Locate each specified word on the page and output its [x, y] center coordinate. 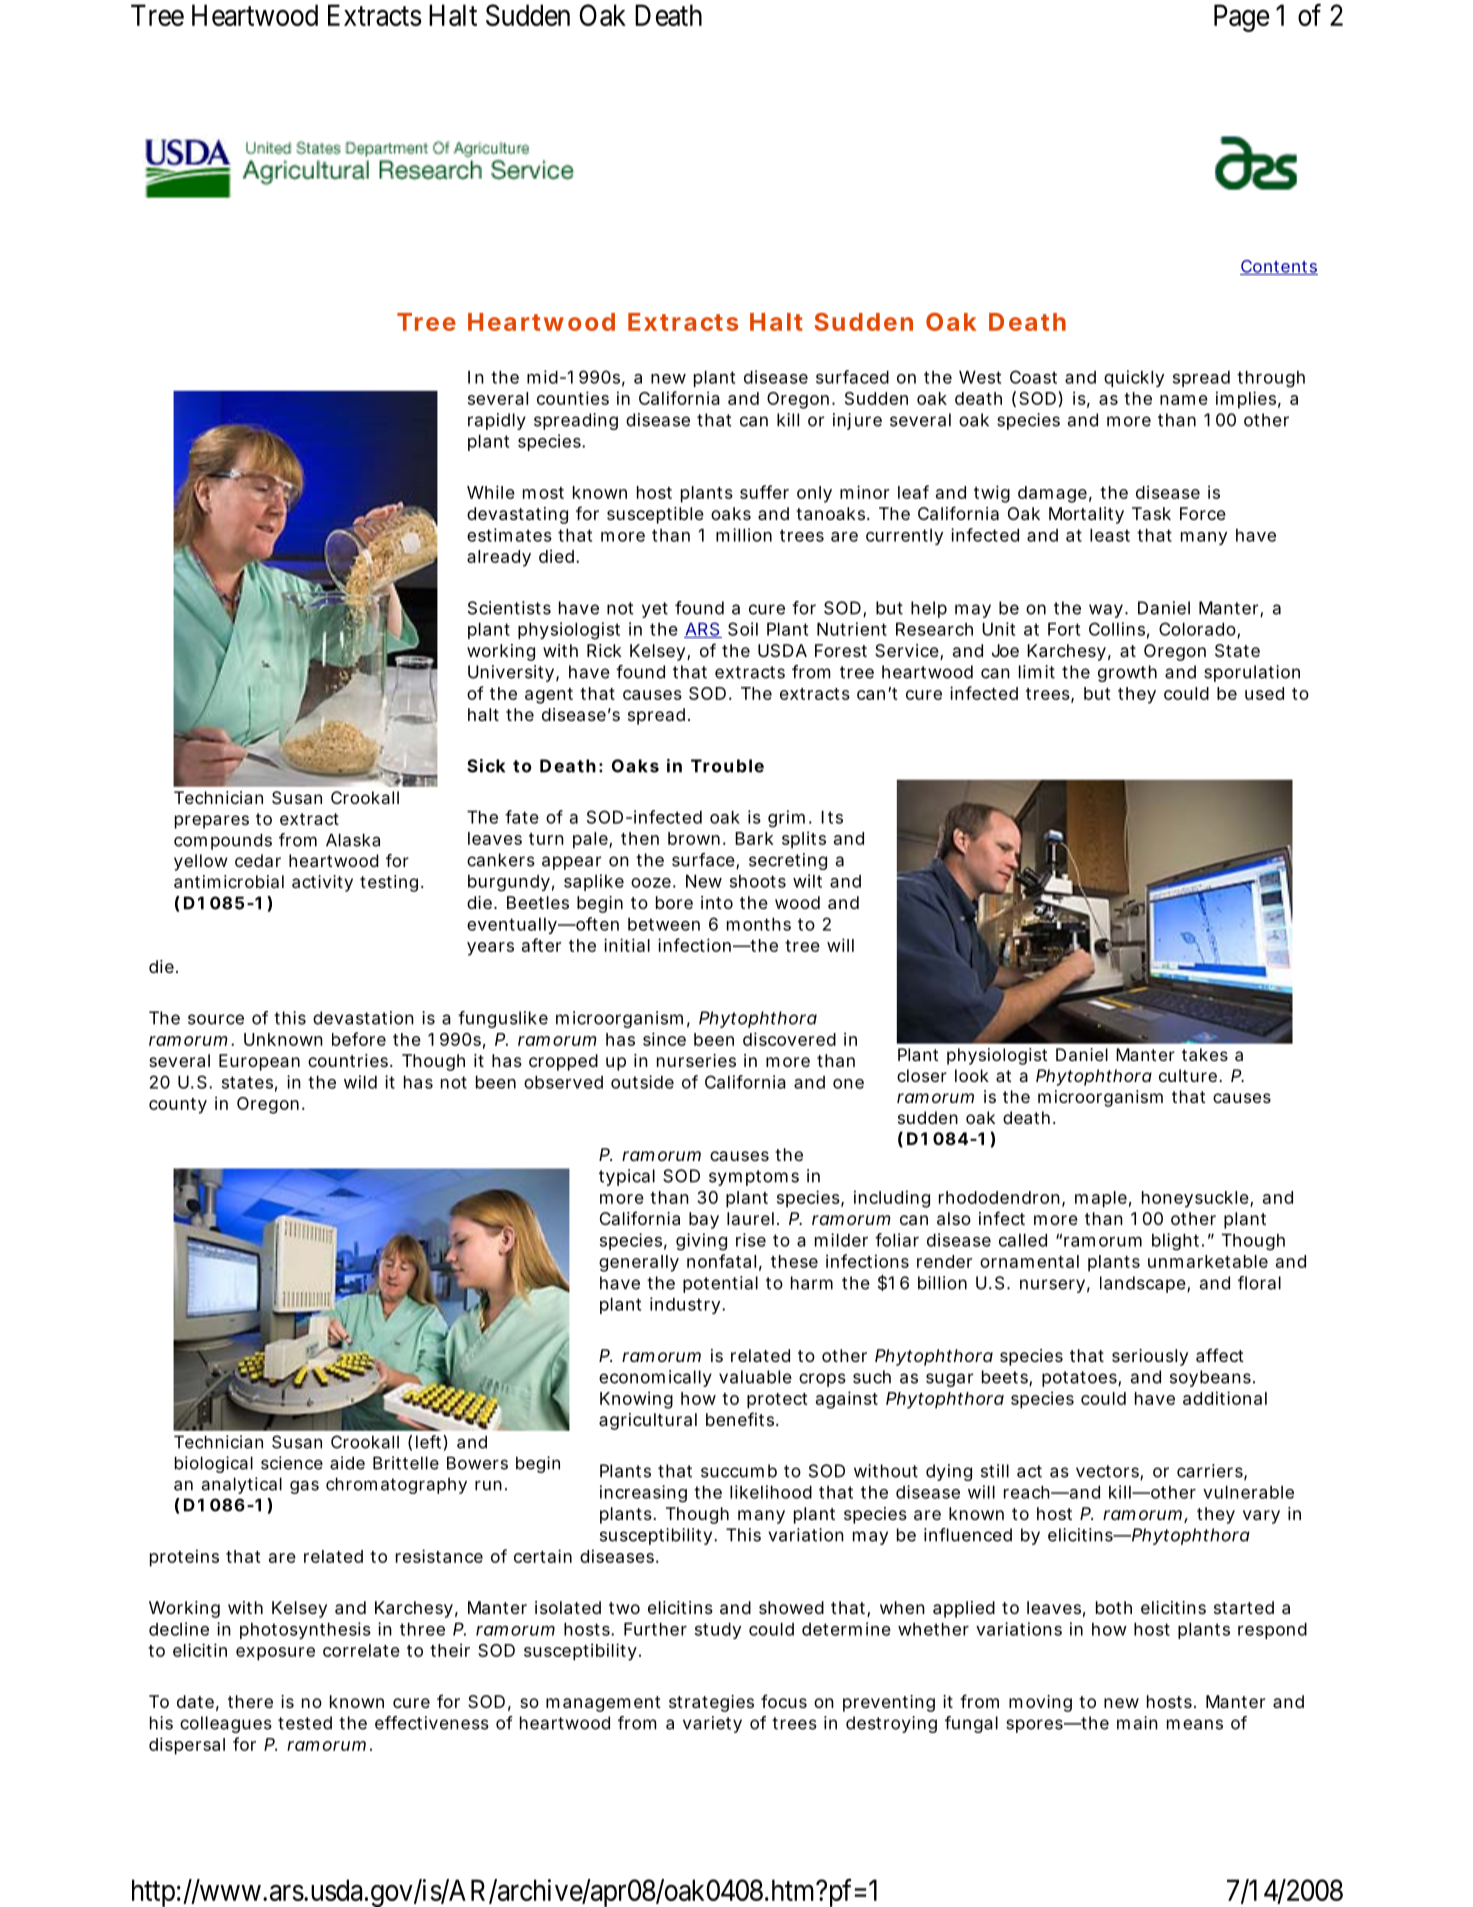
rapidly [497, 421]
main [1137, 1723]
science [292, 1463]
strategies [711, 1703]
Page [1241, 18]
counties [573, 398]
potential [720, 1284]
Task [1151, 513]
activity [322, 883]
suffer [764, 492]
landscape [1143, 1284]
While [491, 492]
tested [305, 1723]
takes [1205, 1054]
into [717, 902]
